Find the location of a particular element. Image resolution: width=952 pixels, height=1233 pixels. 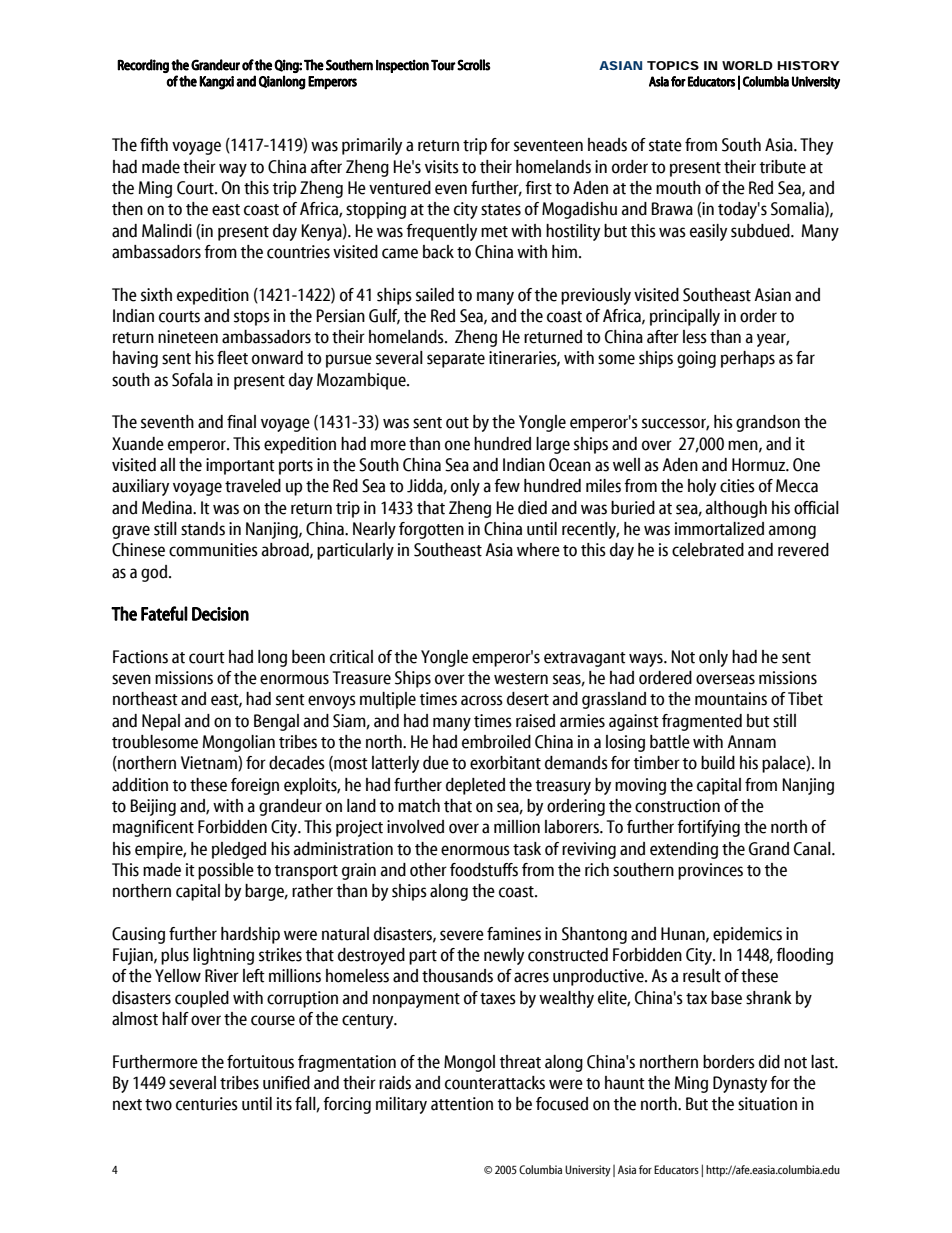

counterattacks is located at coordinates (495, 1083).
